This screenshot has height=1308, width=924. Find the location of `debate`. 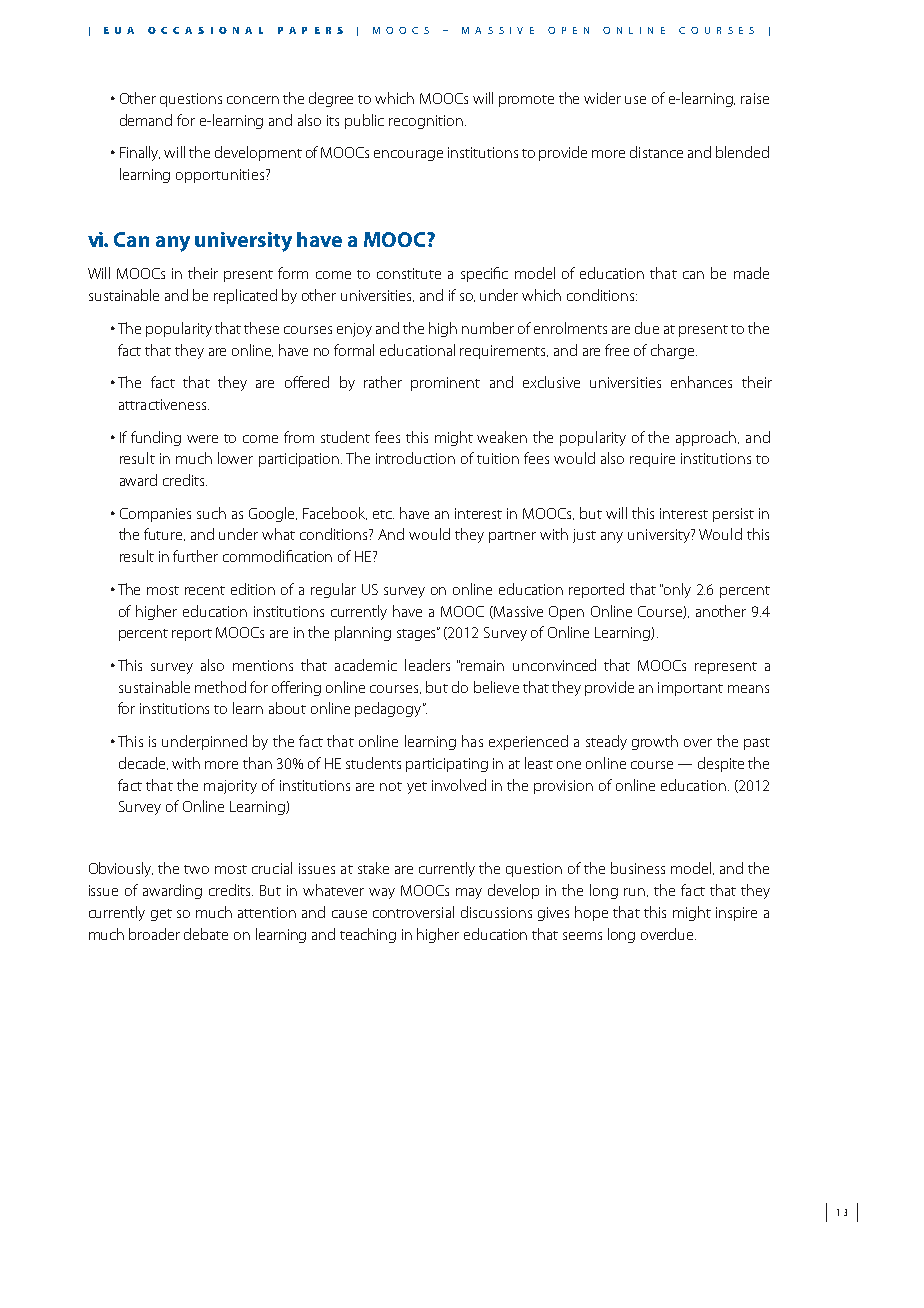

debate is located at coordinates (206, 934).
